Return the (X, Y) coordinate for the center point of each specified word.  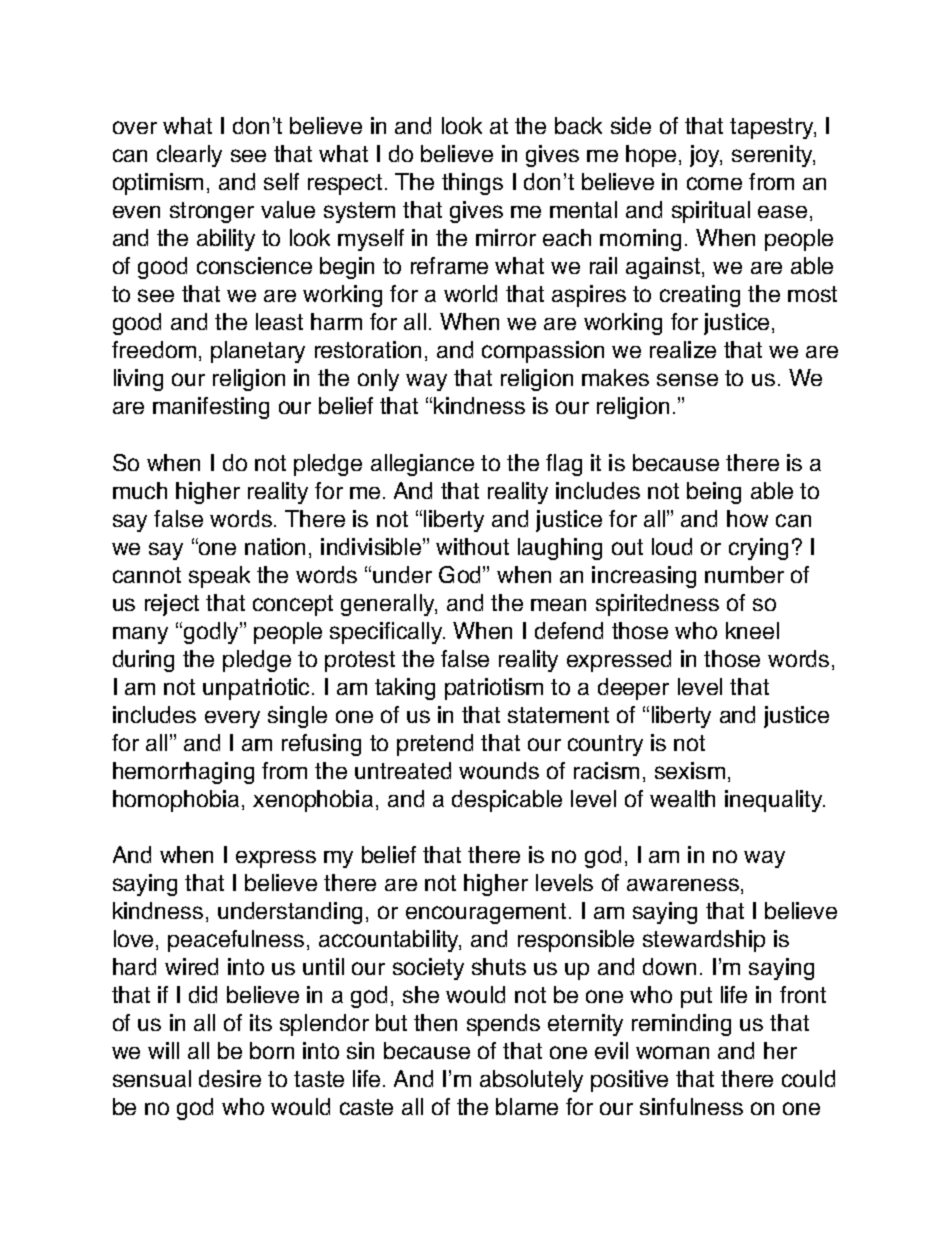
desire (230, 1078)
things (472, 184)
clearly (189, 156)
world (470, 293)
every (232, 719)
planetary (258, 352)
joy (706, 156)
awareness (683, 884)
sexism (690, 770)
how (747, 518)
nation (275, 546)
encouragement (486, 913)
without (472, 546)
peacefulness (236, 941)
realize (683, 349)
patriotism (494, 689)
